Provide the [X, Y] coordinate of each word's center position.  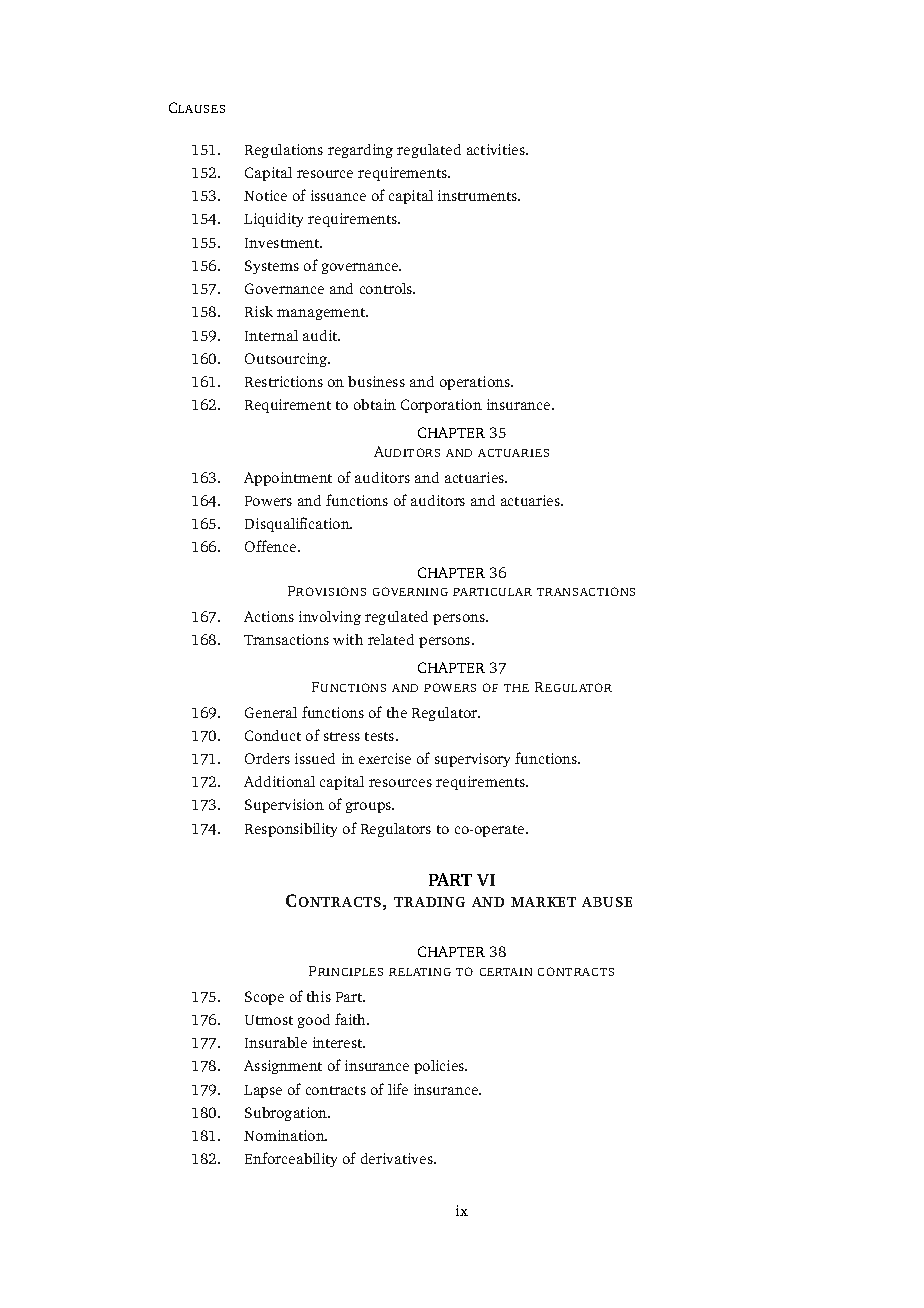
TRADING [429, 902]
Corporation [441, 406]
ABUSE [607, 902]
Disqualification [298, 524]
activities [497, 149]
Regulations [284, 151]
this [319, 996]
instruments [479, 195]
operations [476, 383]
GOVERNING [410, 591]
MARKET [543, 902]
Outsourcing [287, 360]
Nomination [285, 1135]
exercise [385, 758]
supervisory [472, 760]
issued [315, 758]
